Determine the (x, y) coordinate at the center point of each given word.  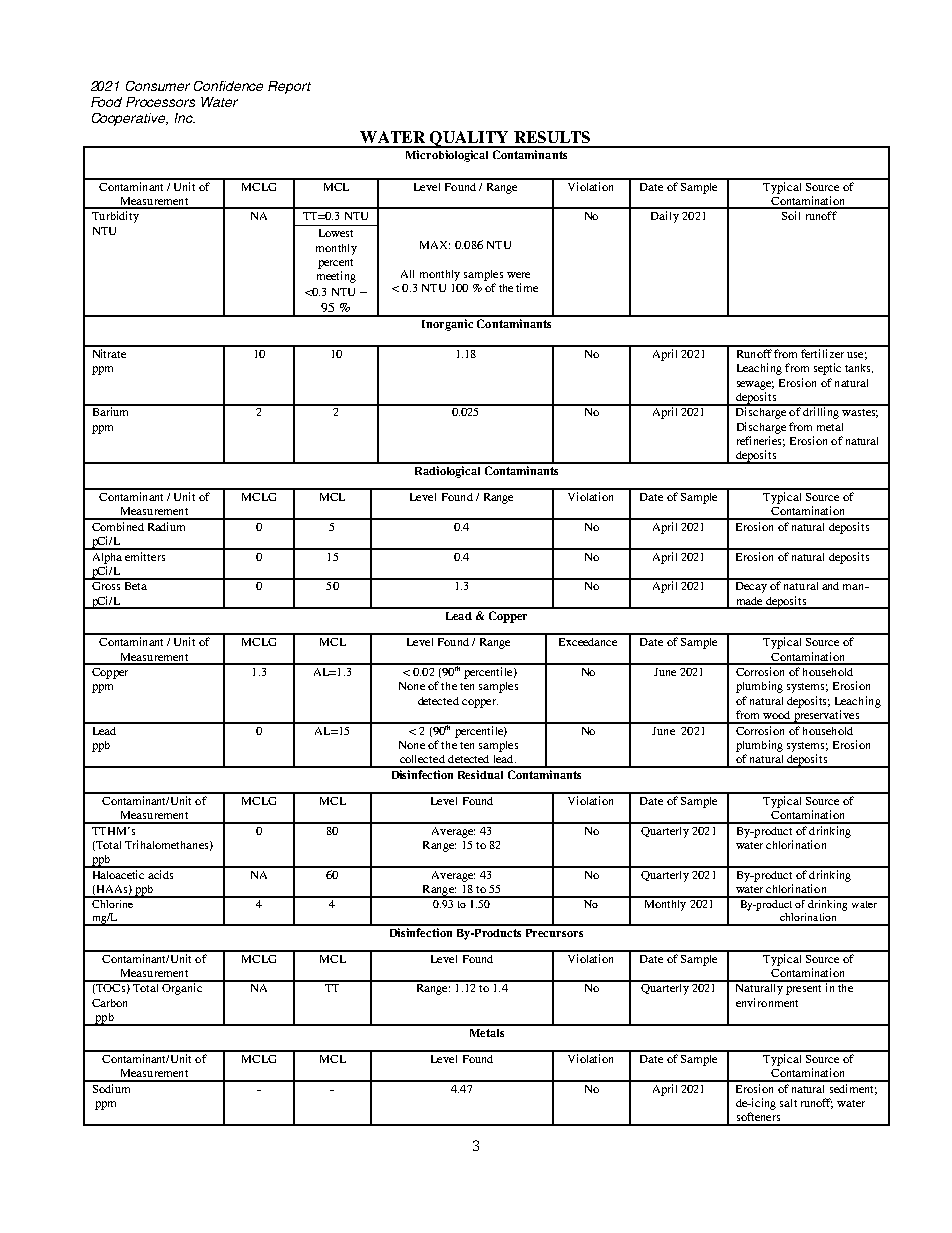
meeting (336, 277)
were (518, 275)
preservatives (826, 717)
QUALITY (469, 139)
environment (767, 1002)
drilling (821, 412)
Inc (185, 118)
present (803, 990)
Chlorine (112, 902)
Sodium (111, 1087)
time (527, 287)
